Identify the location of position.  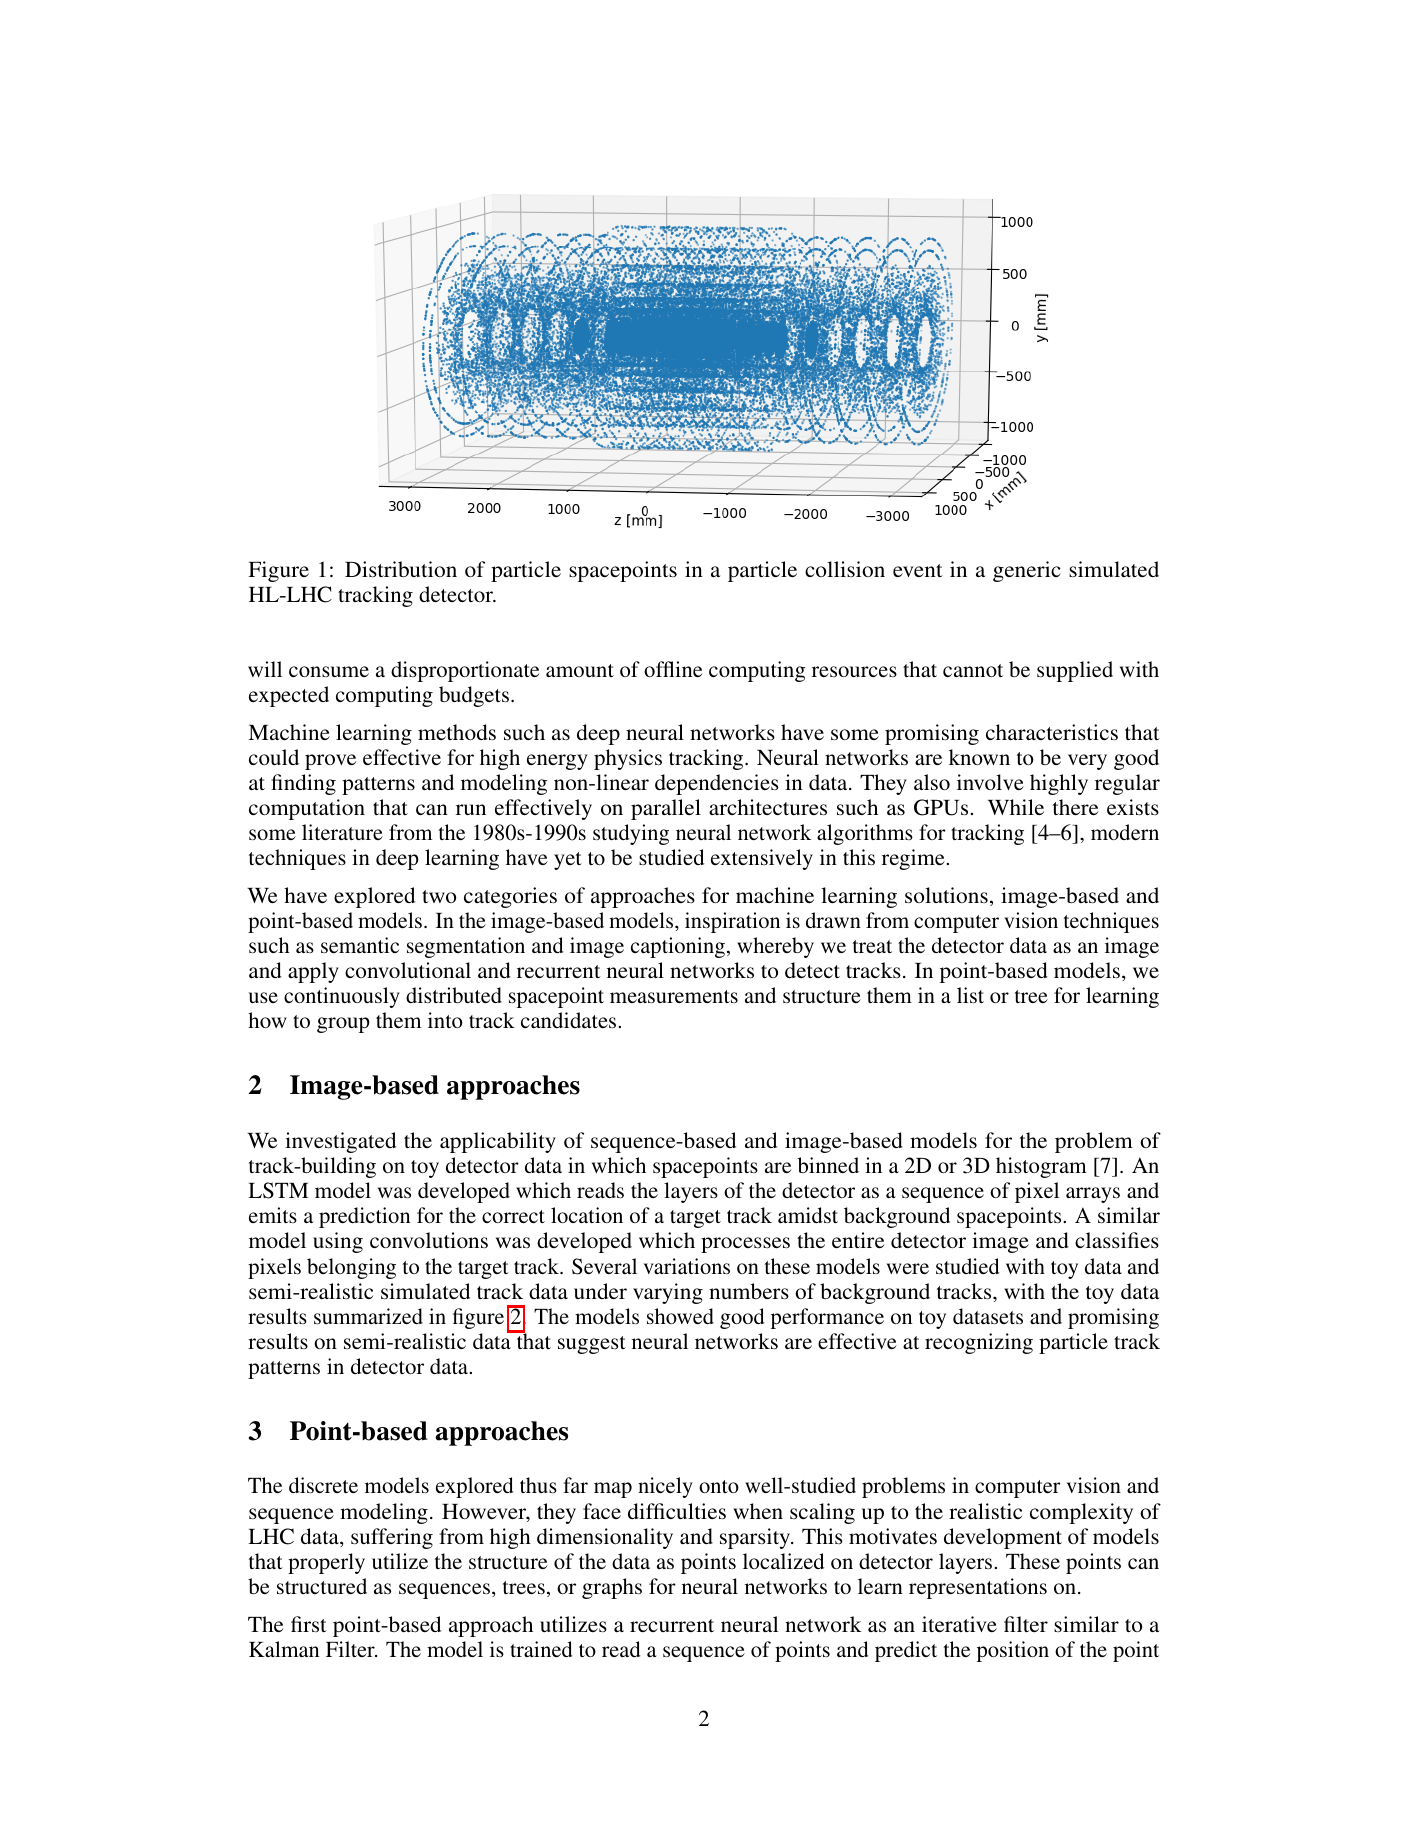
(1013, 1651).
